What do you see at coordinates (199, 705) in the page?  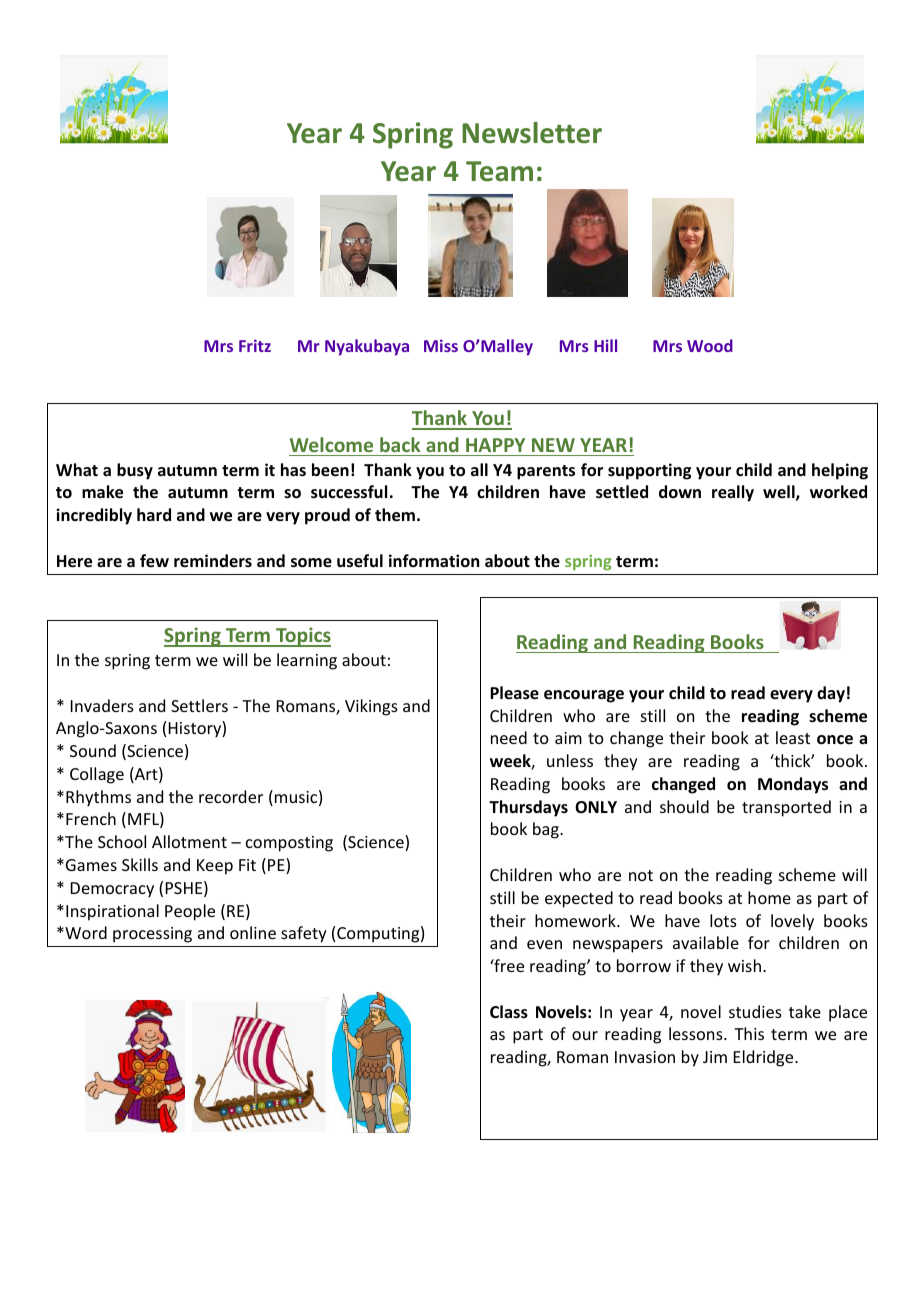 I see `Settlers` at bounding box center [199, 705].
